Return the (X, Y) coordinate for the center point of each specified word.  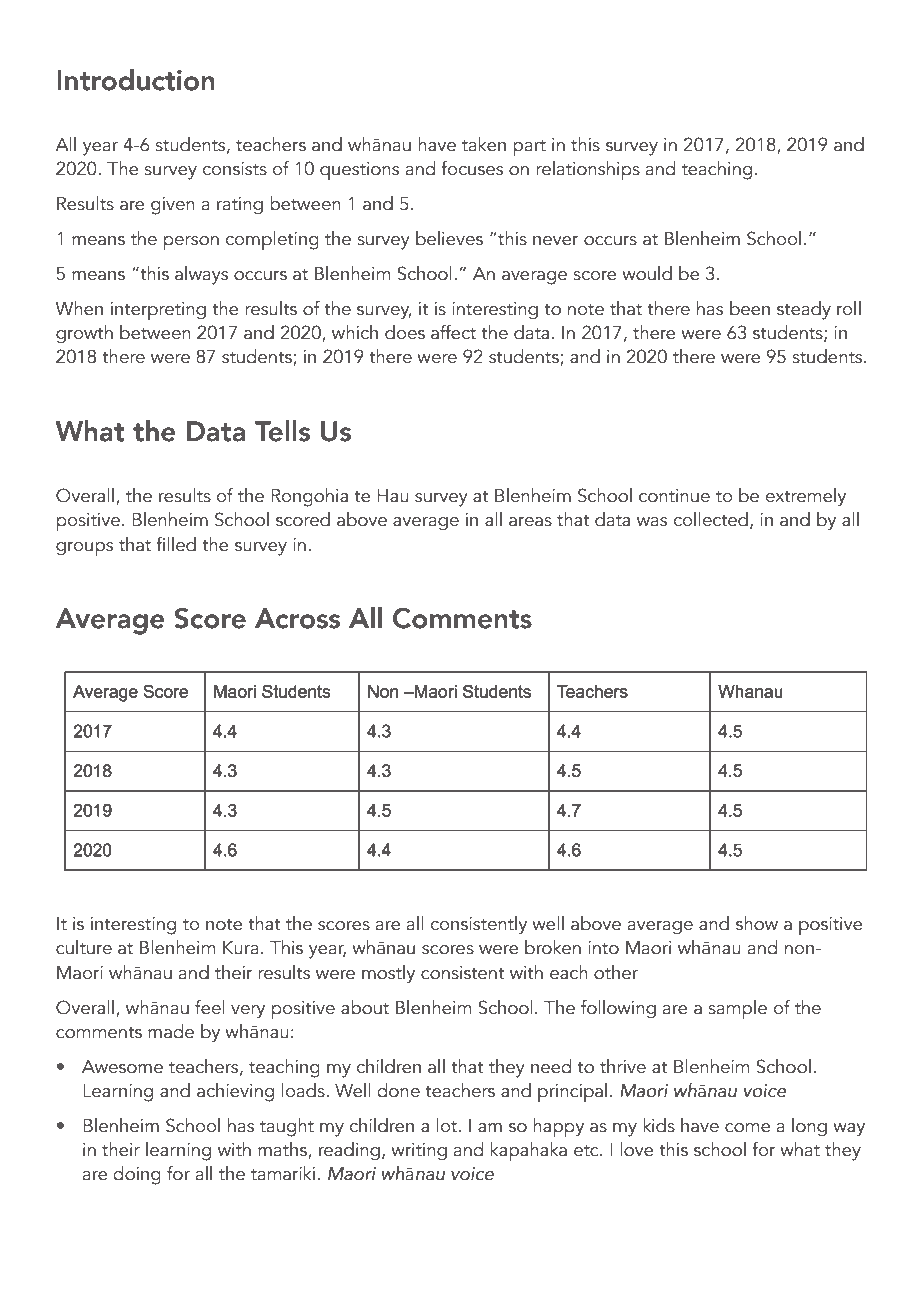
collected (711, 519)
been (750, 308)
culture (84, 947)
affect (453, 332)
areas (530, 522)
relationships (588, 171)
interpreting (158, 311)
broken (553, 947)
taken (484, 144)
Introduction (136, 80)
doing (137, 1175)
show (757, 923)
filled (176, 544)
